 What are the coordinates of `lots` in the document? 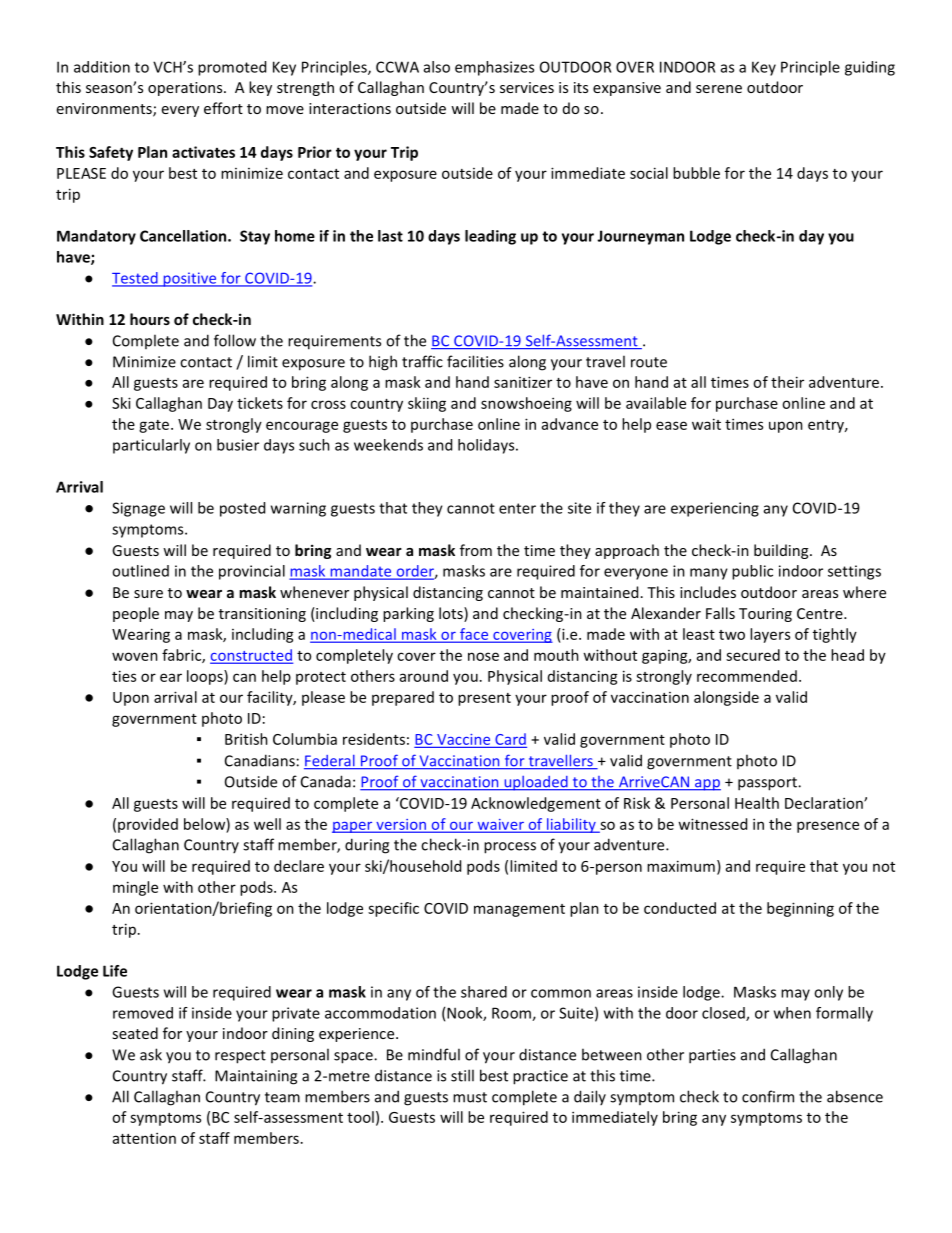 It's located at (452, 614).
